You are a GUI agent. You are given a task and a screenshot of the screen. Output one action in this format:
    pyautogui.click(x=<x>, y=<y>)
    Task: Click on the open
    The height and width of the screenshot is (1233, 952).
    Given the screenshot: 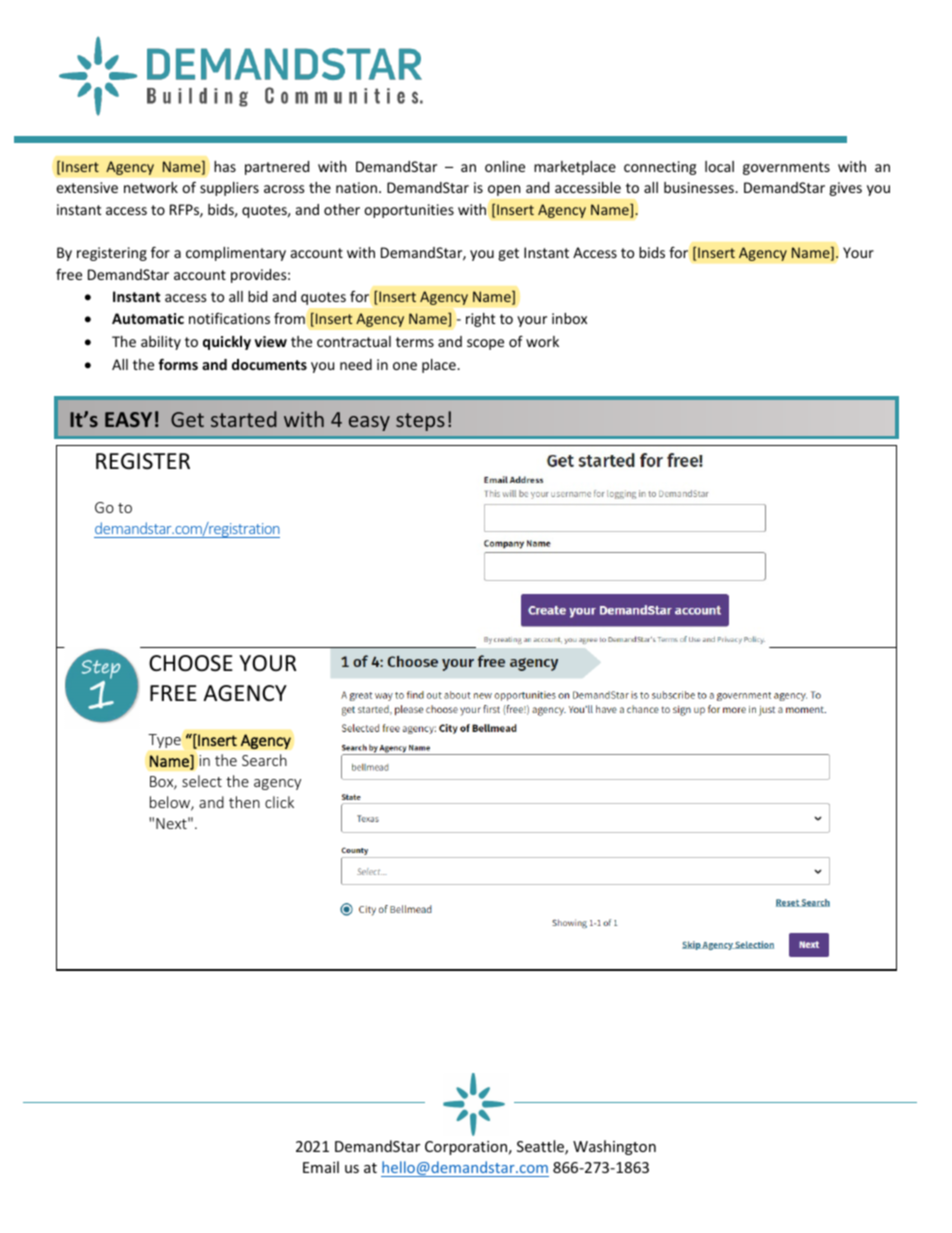 What is the action you would take?
    pyautogui.click(x=504, y=190)
